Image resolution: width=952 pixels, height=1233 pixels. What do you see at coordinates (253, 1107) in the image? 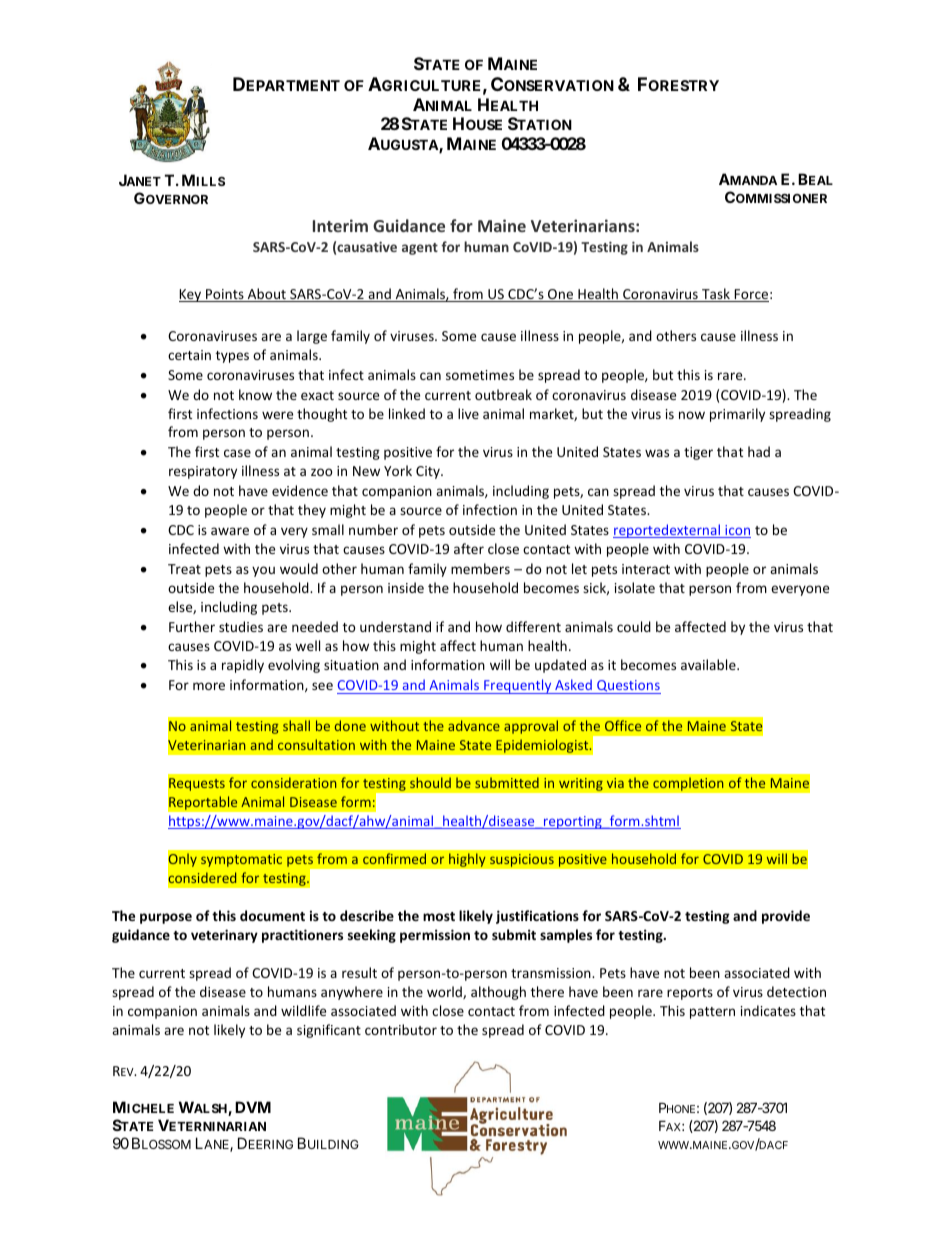
I see `DVM` at bounding box center [253, 1107].
